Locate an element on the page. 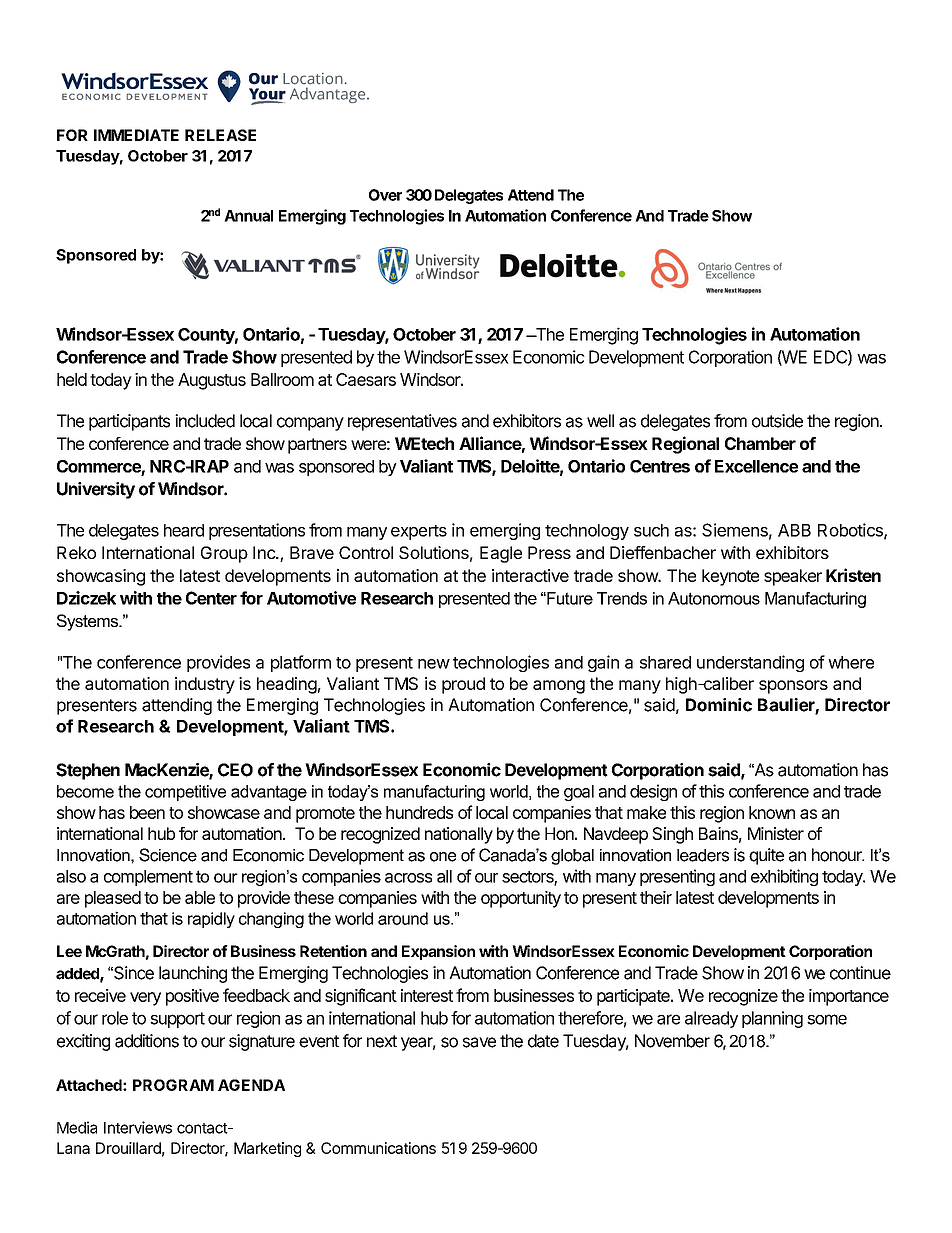  experts is located at coordinates (419, 532).
